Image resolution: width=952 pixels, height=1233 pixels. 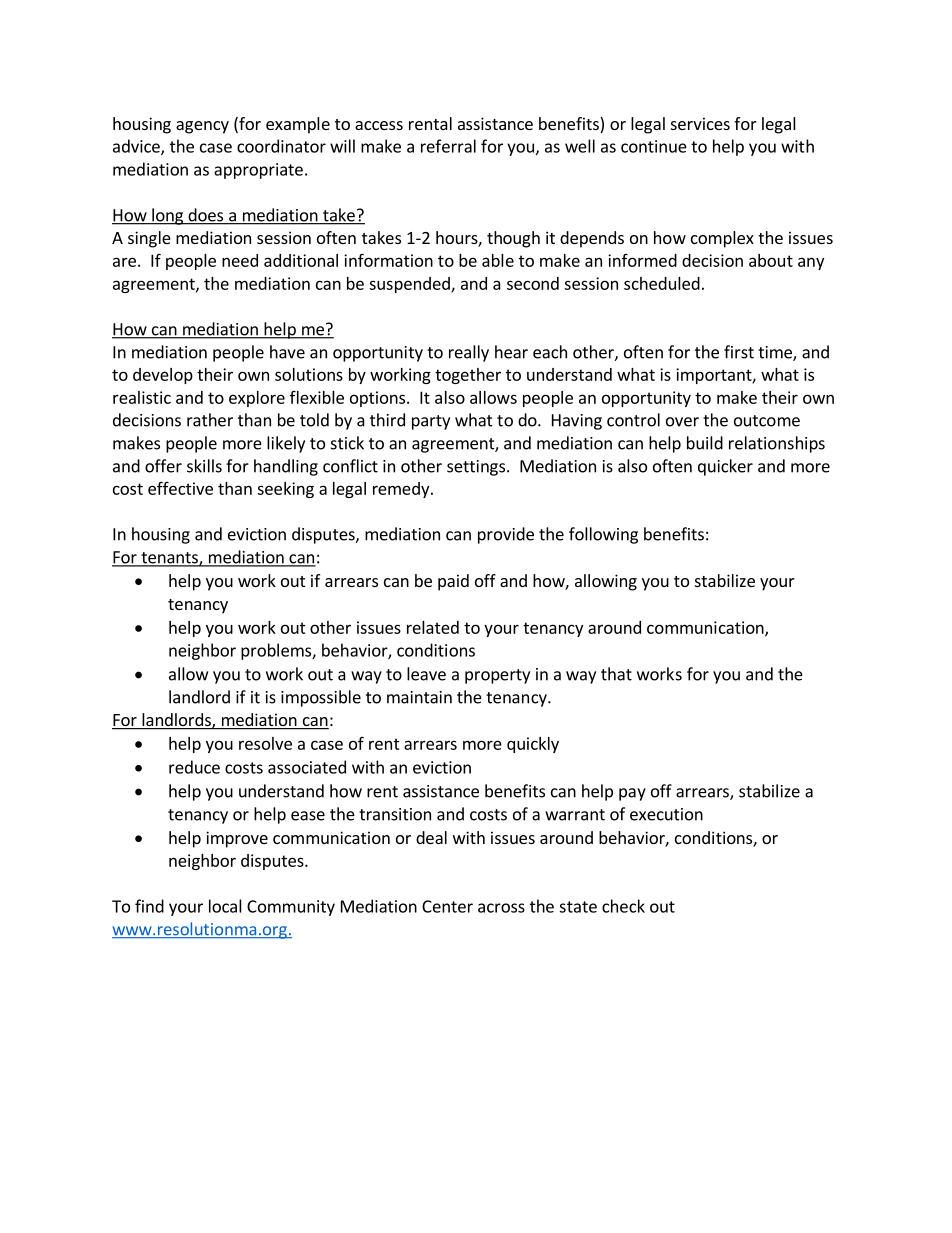 I want to click on referral, so click(x=448, y=146).
